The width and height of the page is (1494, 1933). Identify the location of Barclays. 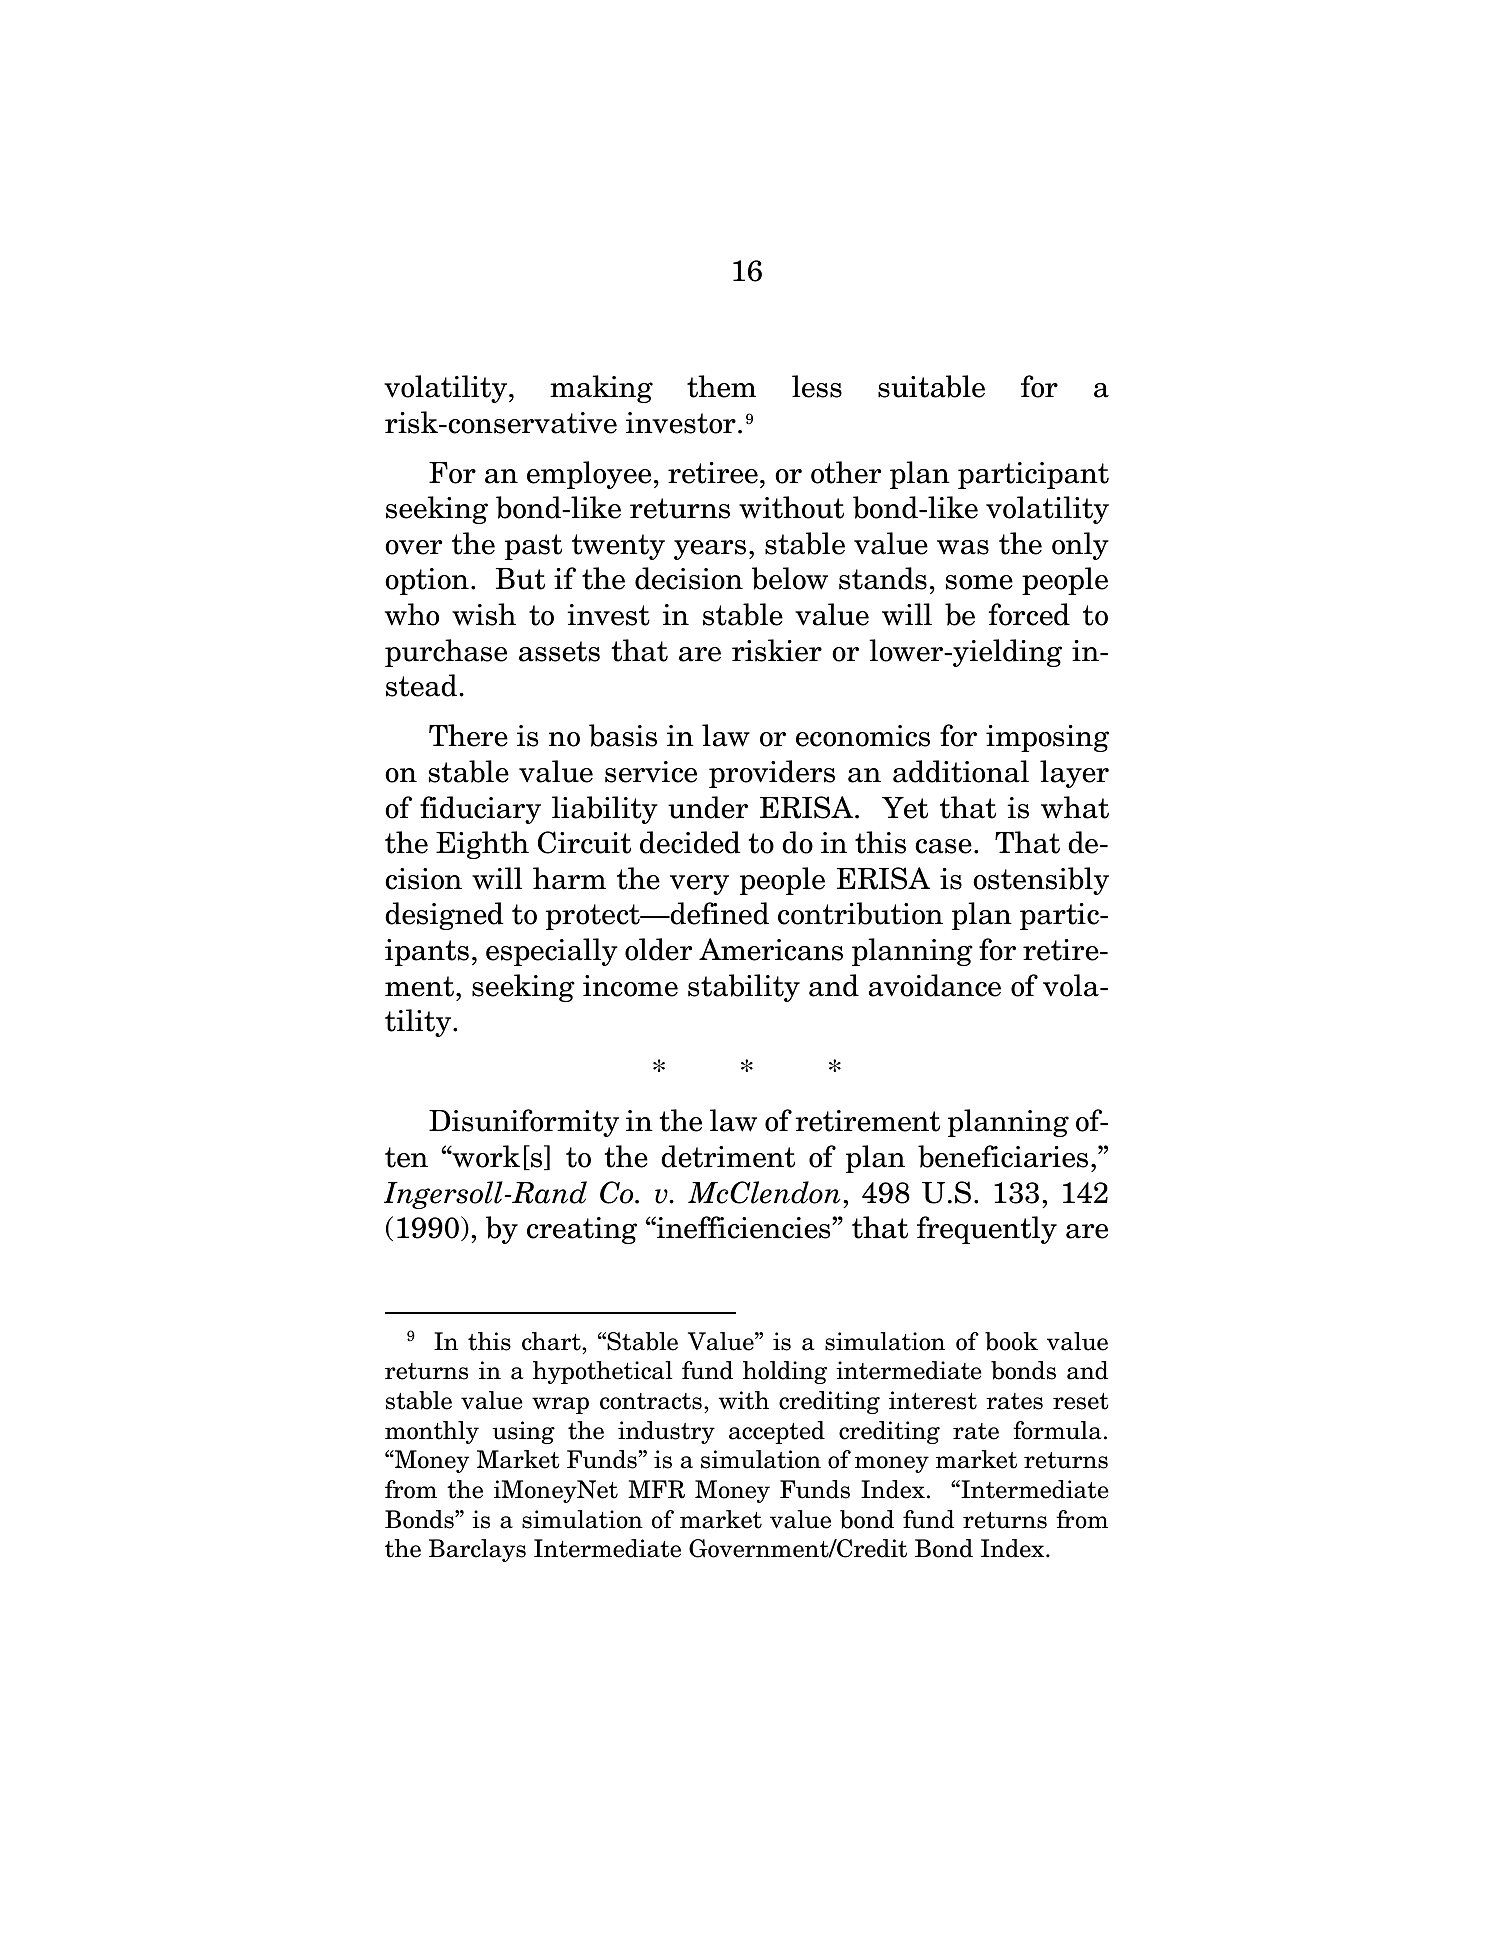
(477, 1550).
